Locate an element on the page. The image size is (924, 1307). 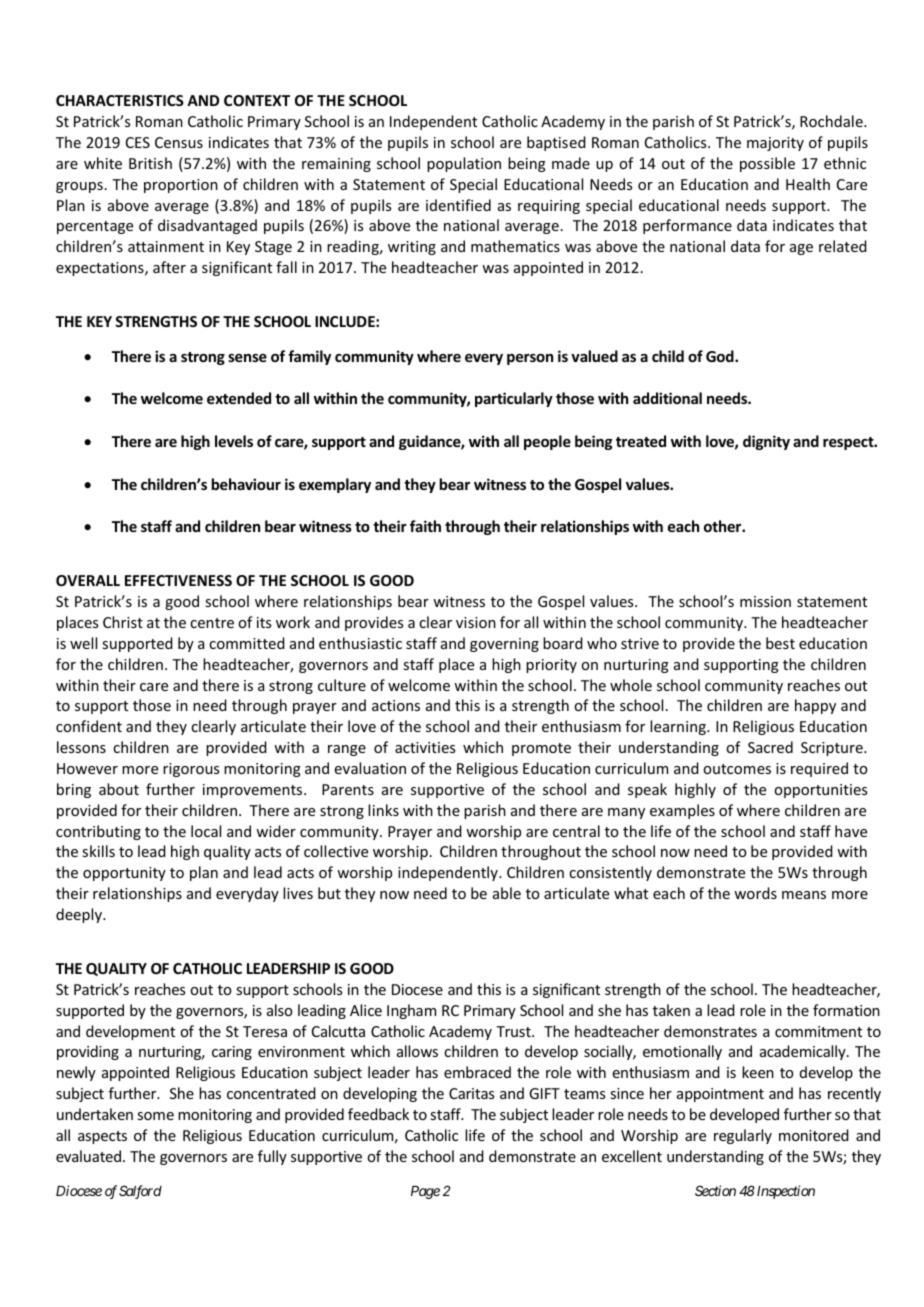
opportunity is located at coordinates (124, 874).
